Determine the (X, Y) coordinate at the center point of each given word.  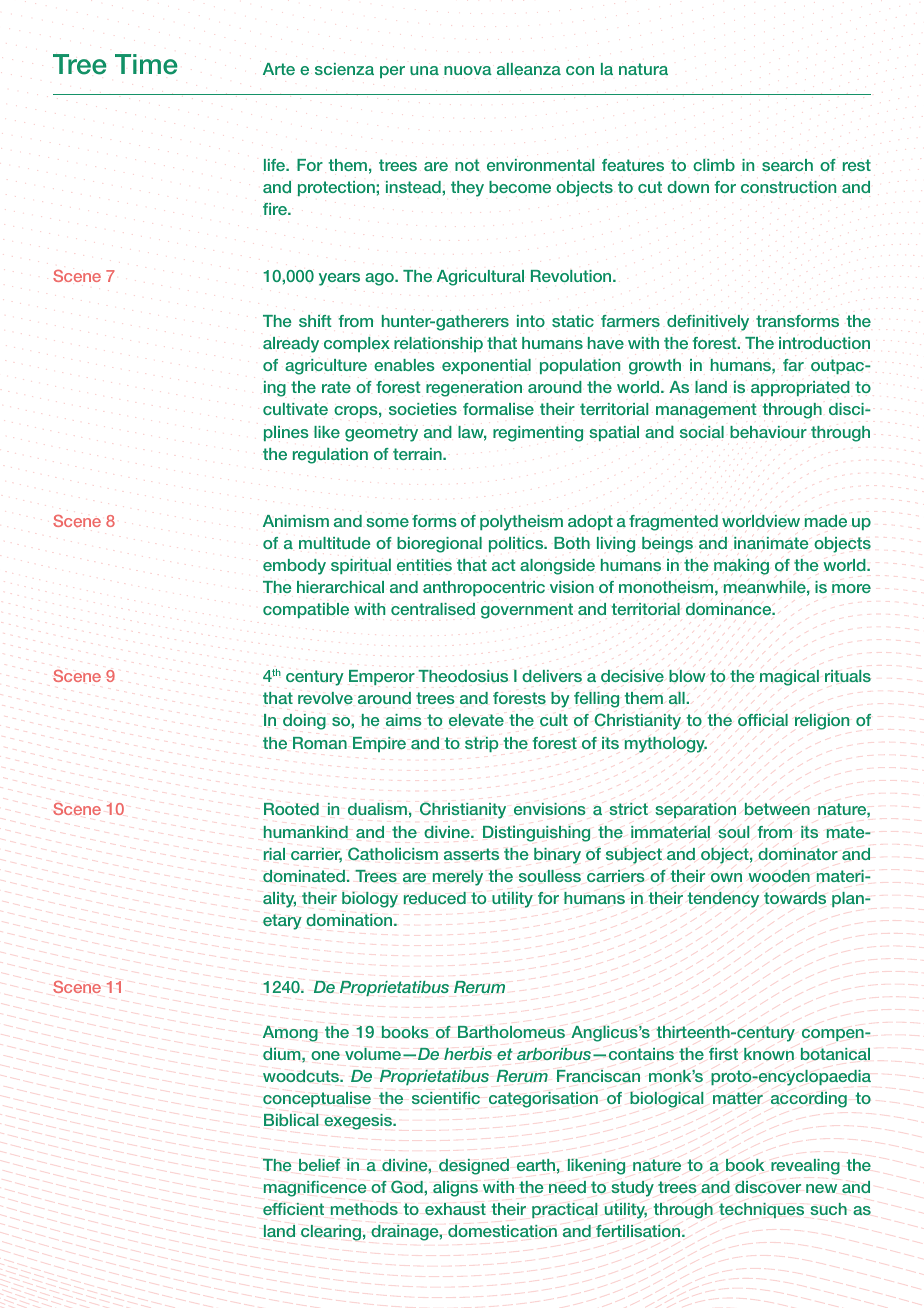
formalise (498, 409)
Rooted (291, 809)
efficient (293, 1209)
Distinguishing (536, 833)
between (777, 809)
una (424, 70)
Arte (279, 69)
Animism (296, 521)
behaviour (768, 432)
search (787, 165)
